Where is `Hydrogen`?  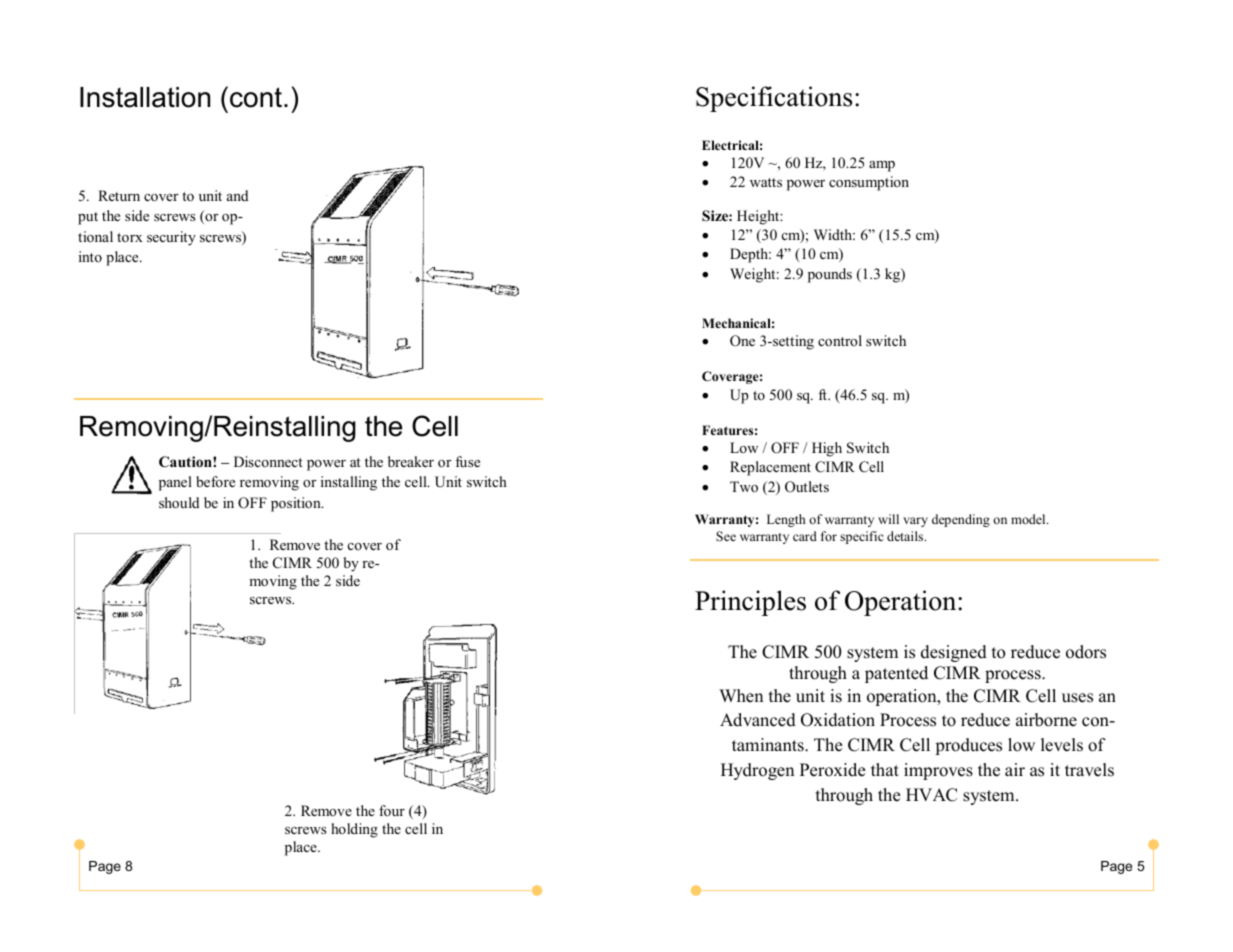
Hydrogen is located at coordinates (757, 771).
